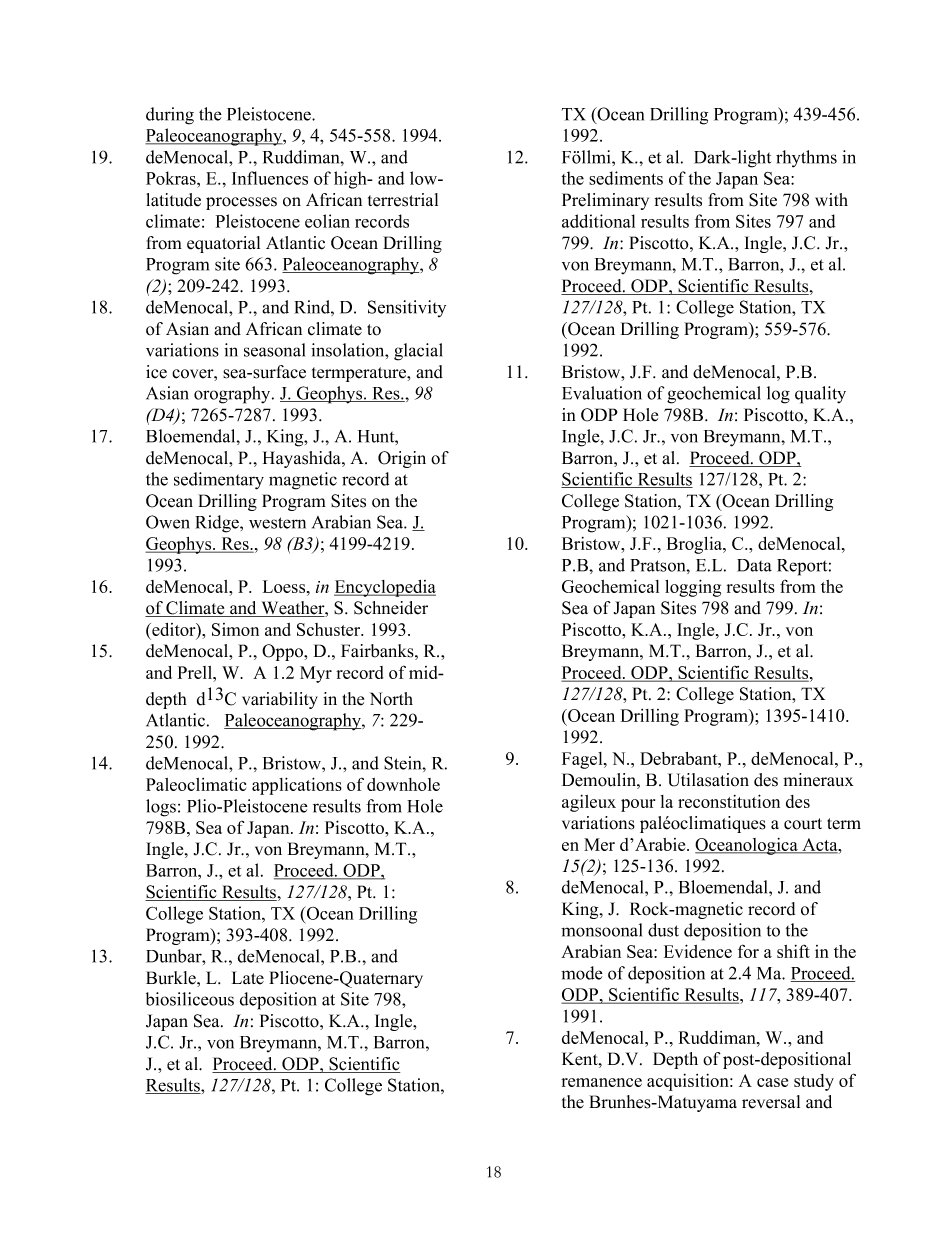  I want to click on Simon, so click(235, 629).
